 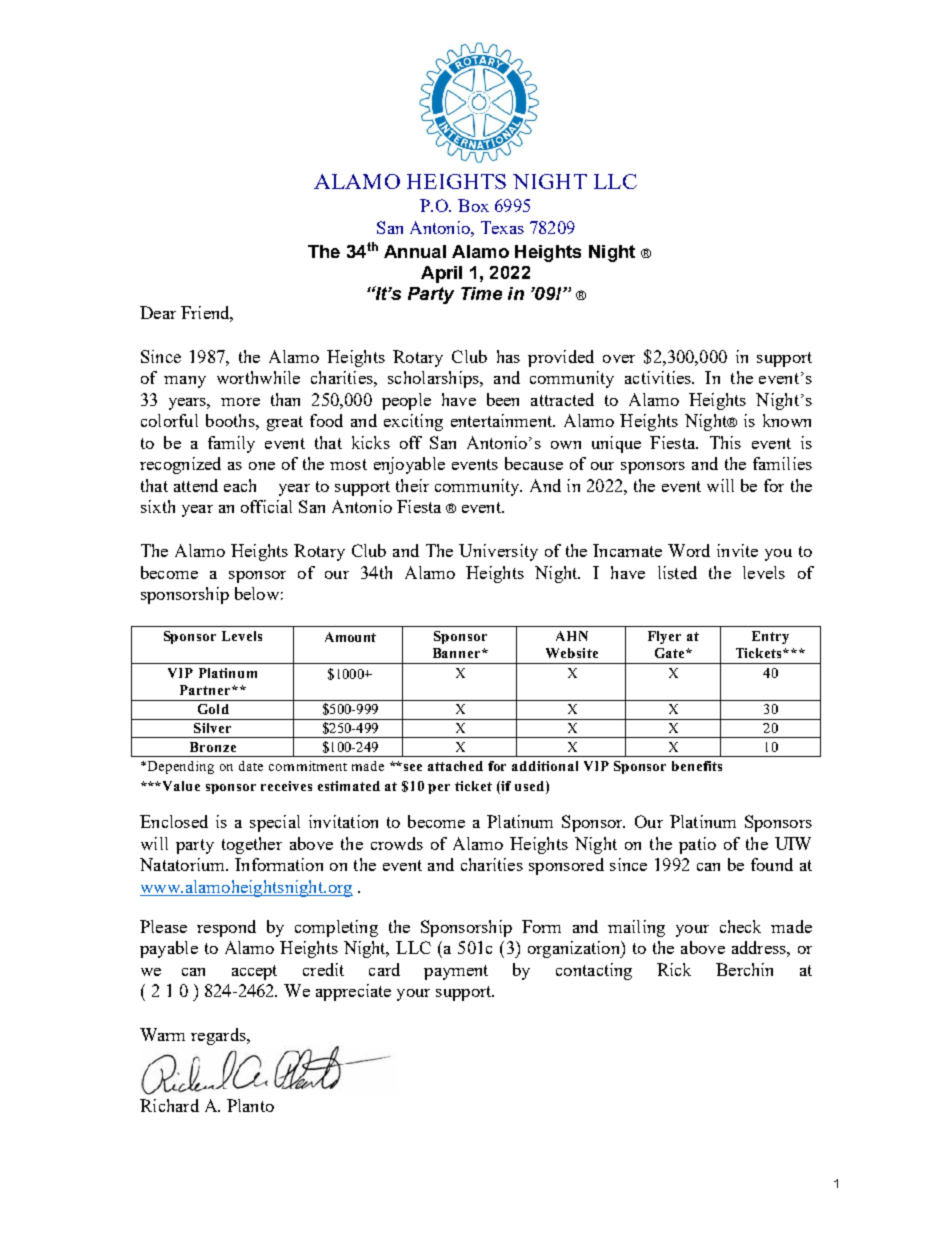 What do you see at coordinates (219, 1036) in the image?
I see `regards` at bounding box center [219, 1036].
